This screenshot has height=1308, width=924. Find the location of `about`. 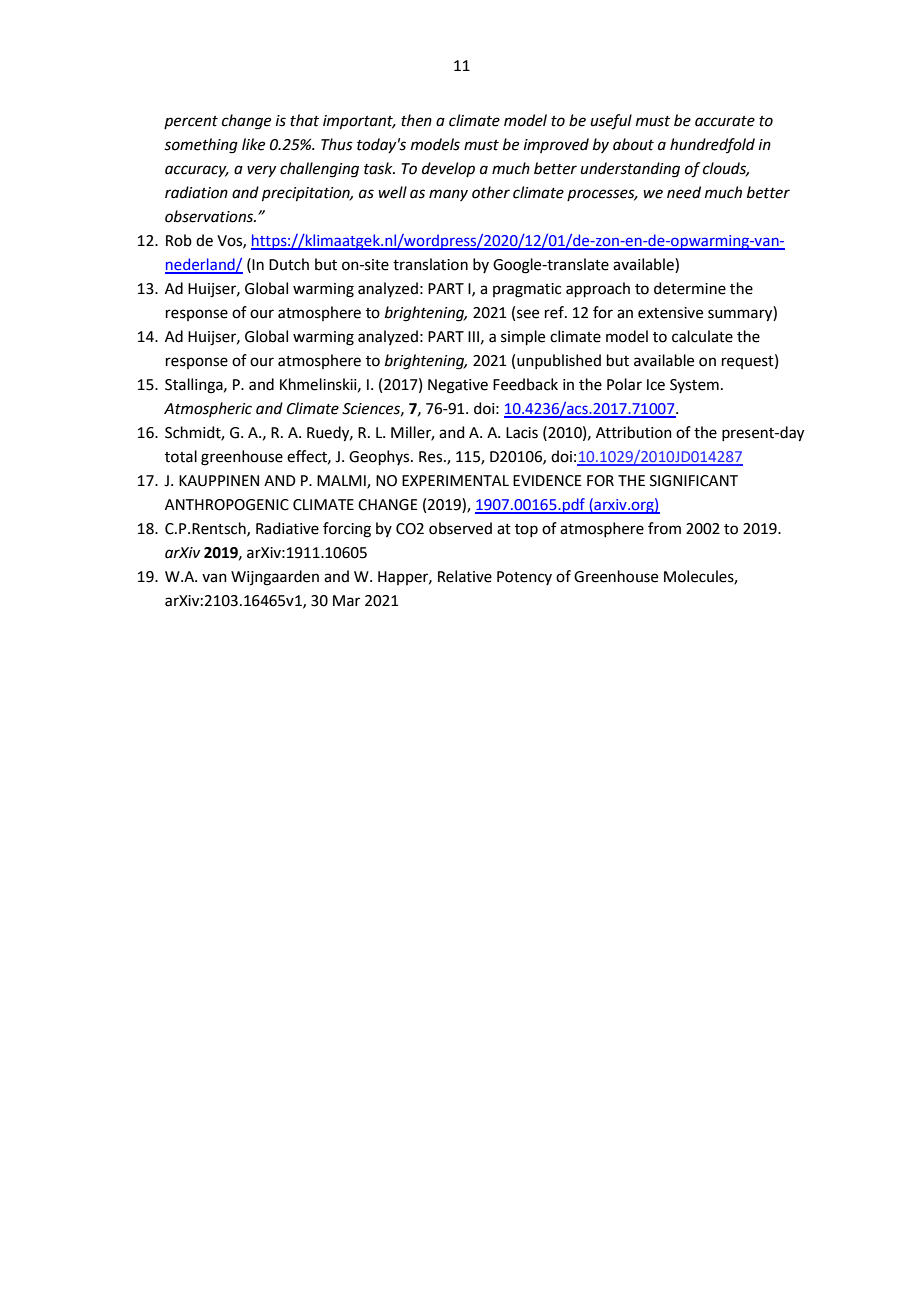

about is located at coordinates (633, 144).
